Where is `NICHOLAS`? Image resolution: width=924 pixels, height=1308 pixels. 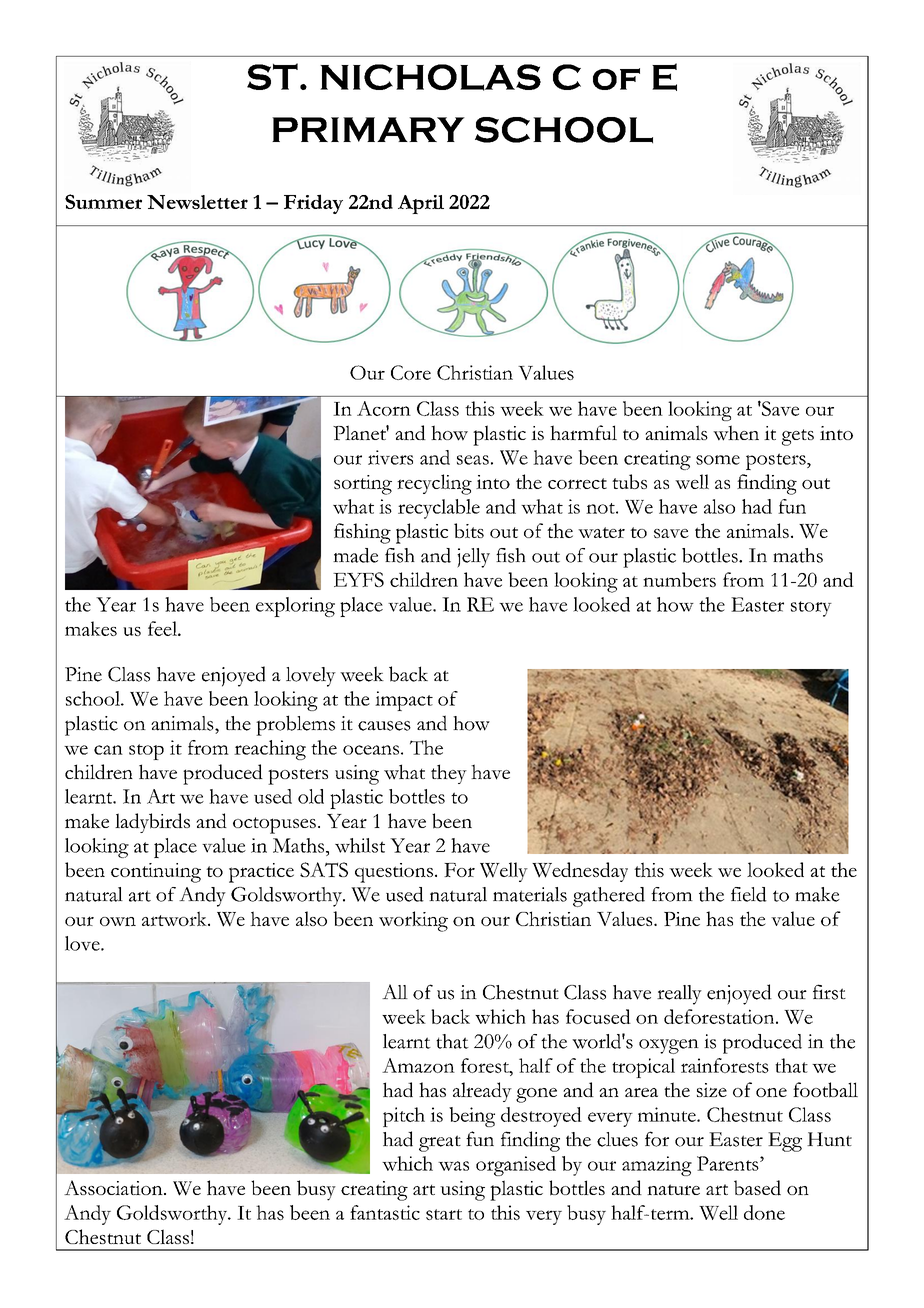 NICHOLAS is located at coordinates (430, 77).
